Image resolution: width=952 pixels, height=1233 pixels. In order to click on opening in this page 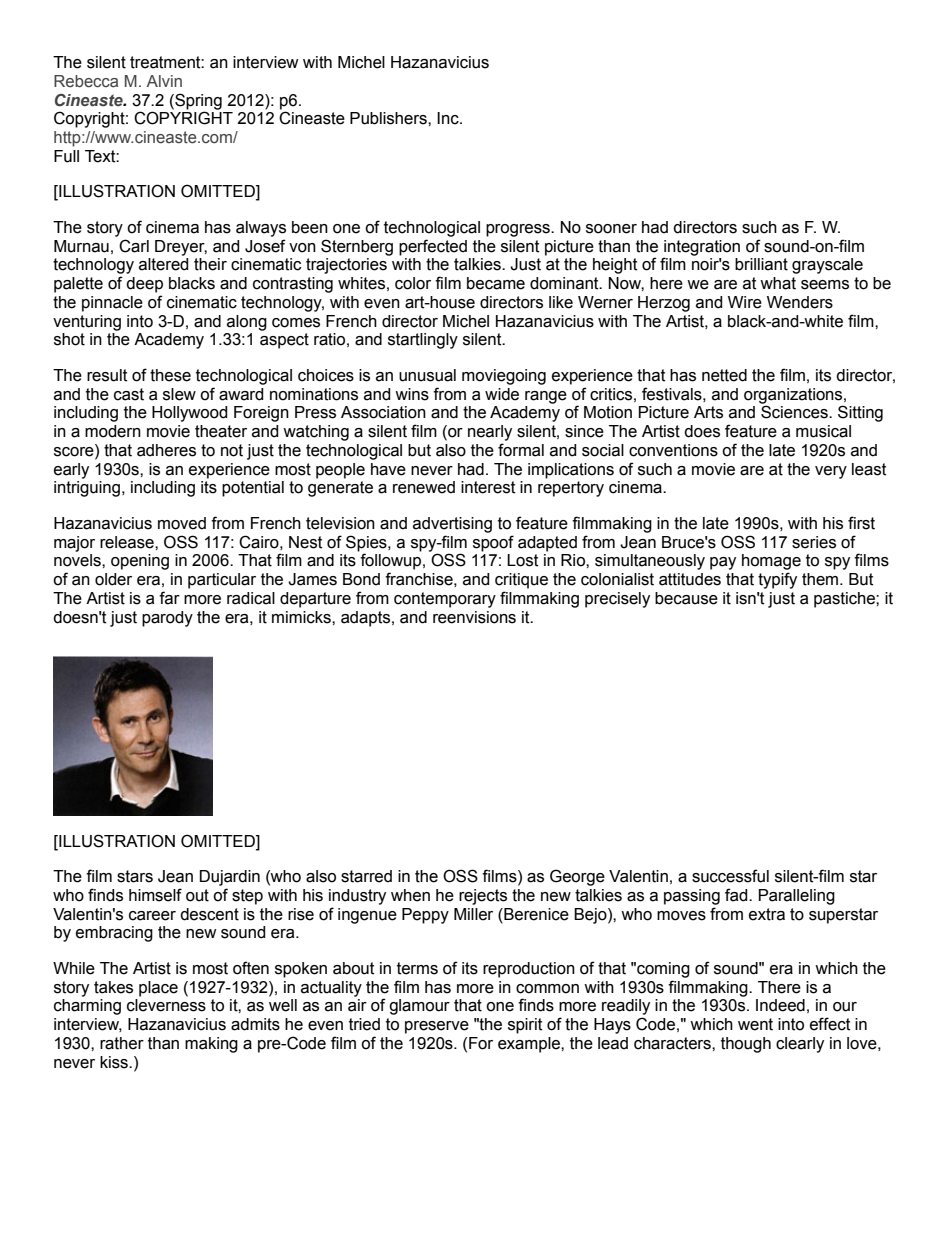, I will do `click(140, 562)`.
